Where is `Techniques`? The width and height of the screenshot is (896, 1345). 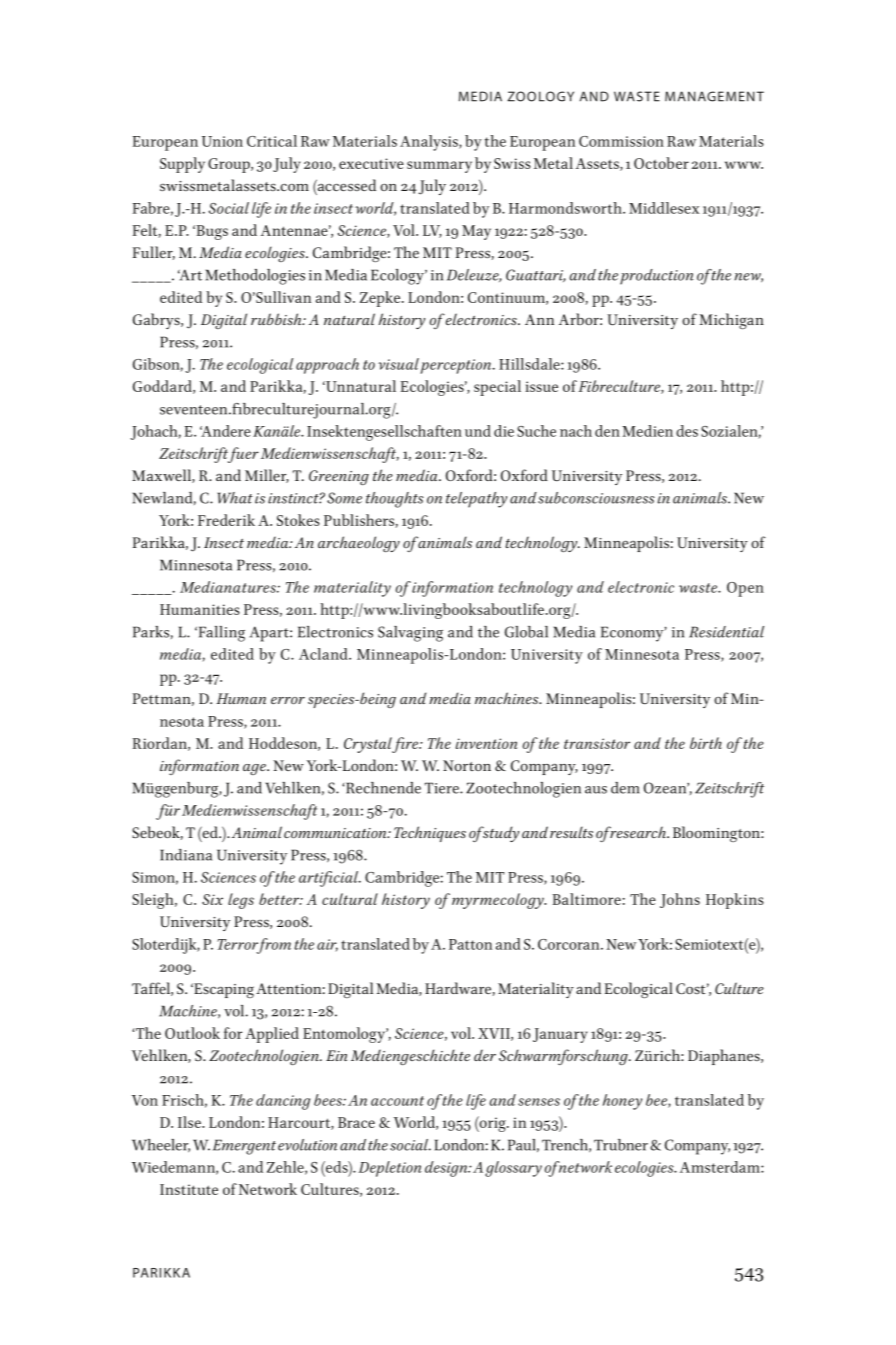 Techniques is located at coordinates (430, 834).
